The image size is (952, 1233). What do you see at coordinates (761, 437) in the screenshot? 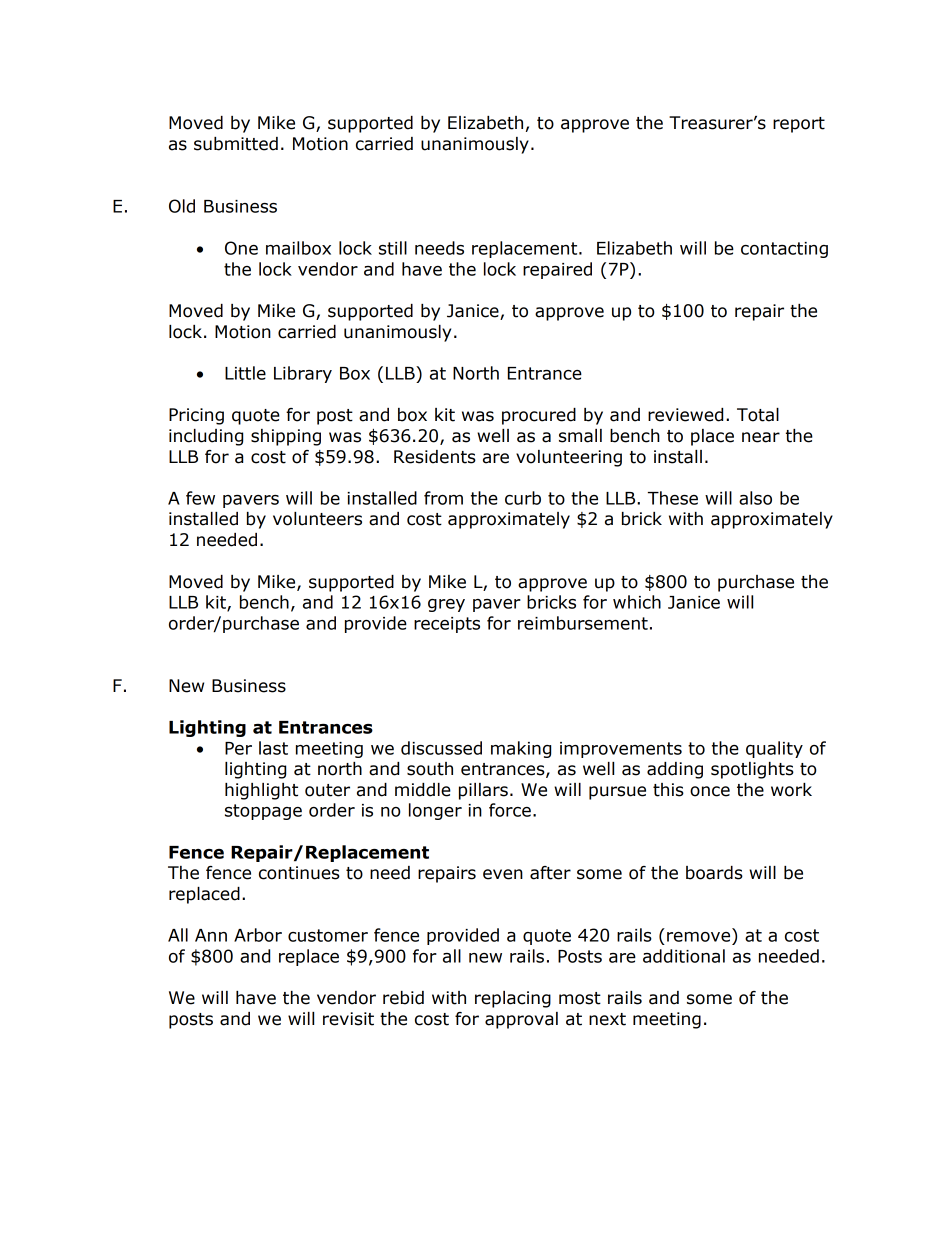
I see `near` at bounding box center [761, 437].
